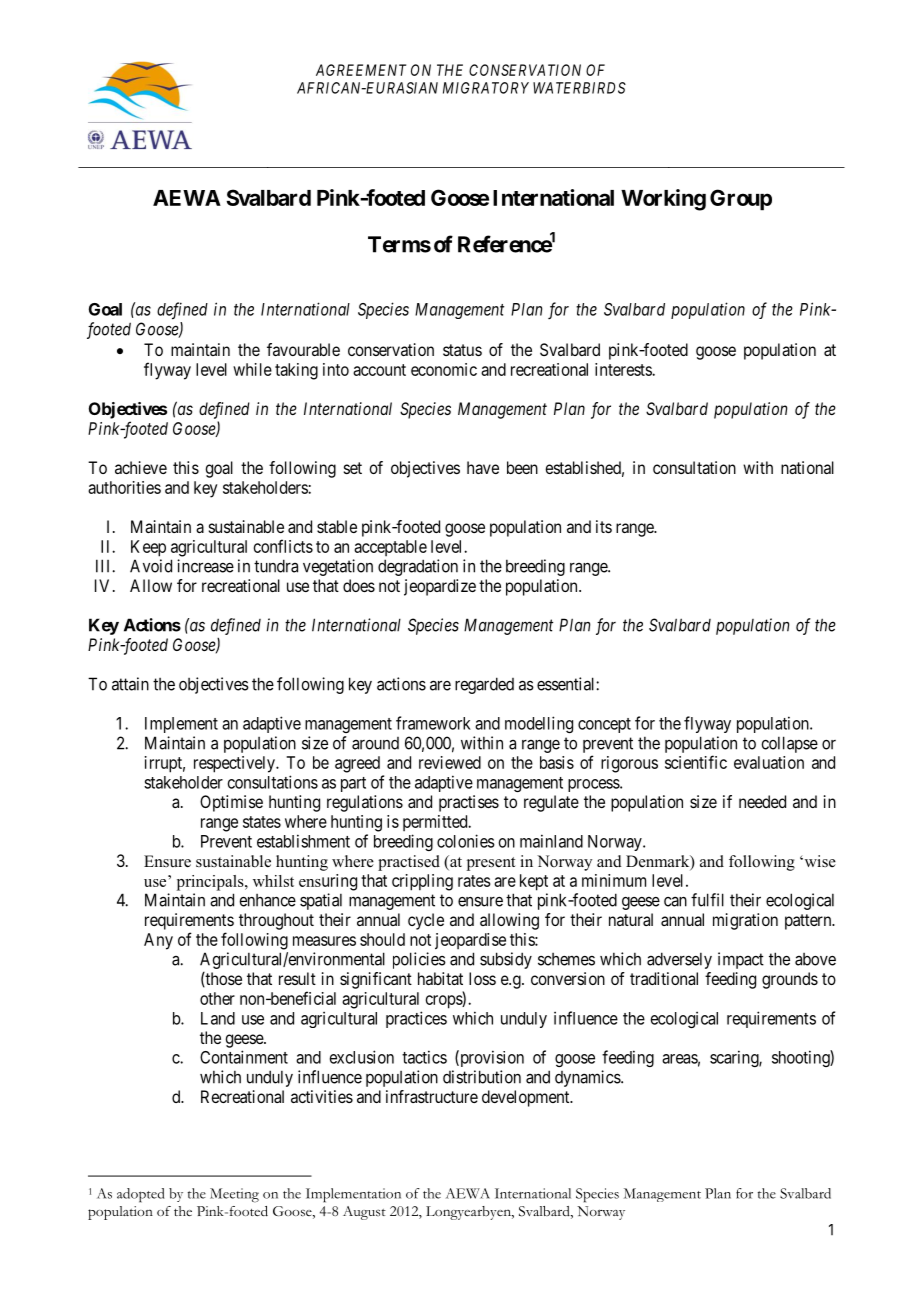  I want to click on collapse, so click(789, 744).
